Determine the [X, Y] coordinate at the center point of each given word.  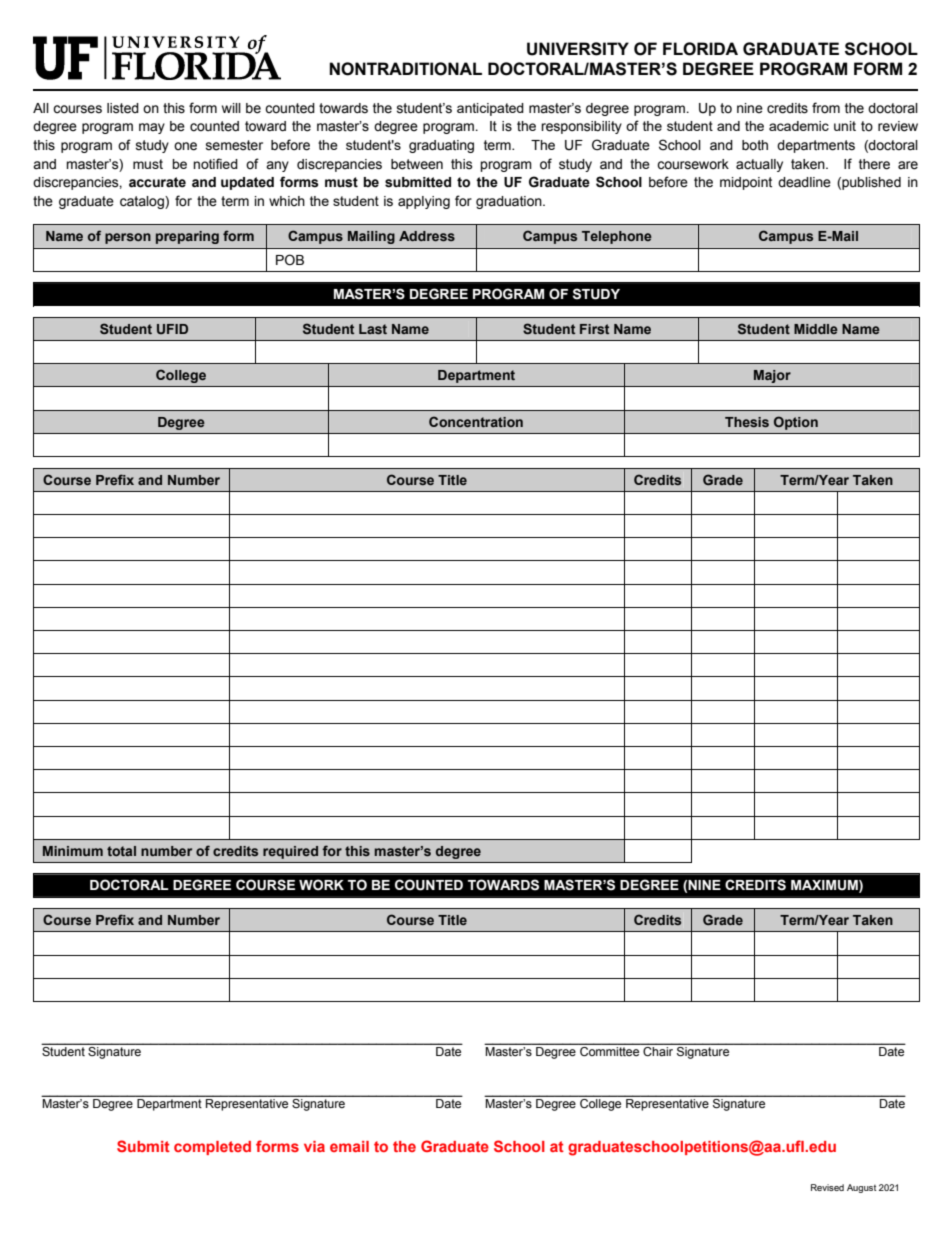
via [314, 1146]
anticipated [490, 109]
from [826, 108]
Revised [827, 1187]
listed [123, 108]
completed [212, 1148]
